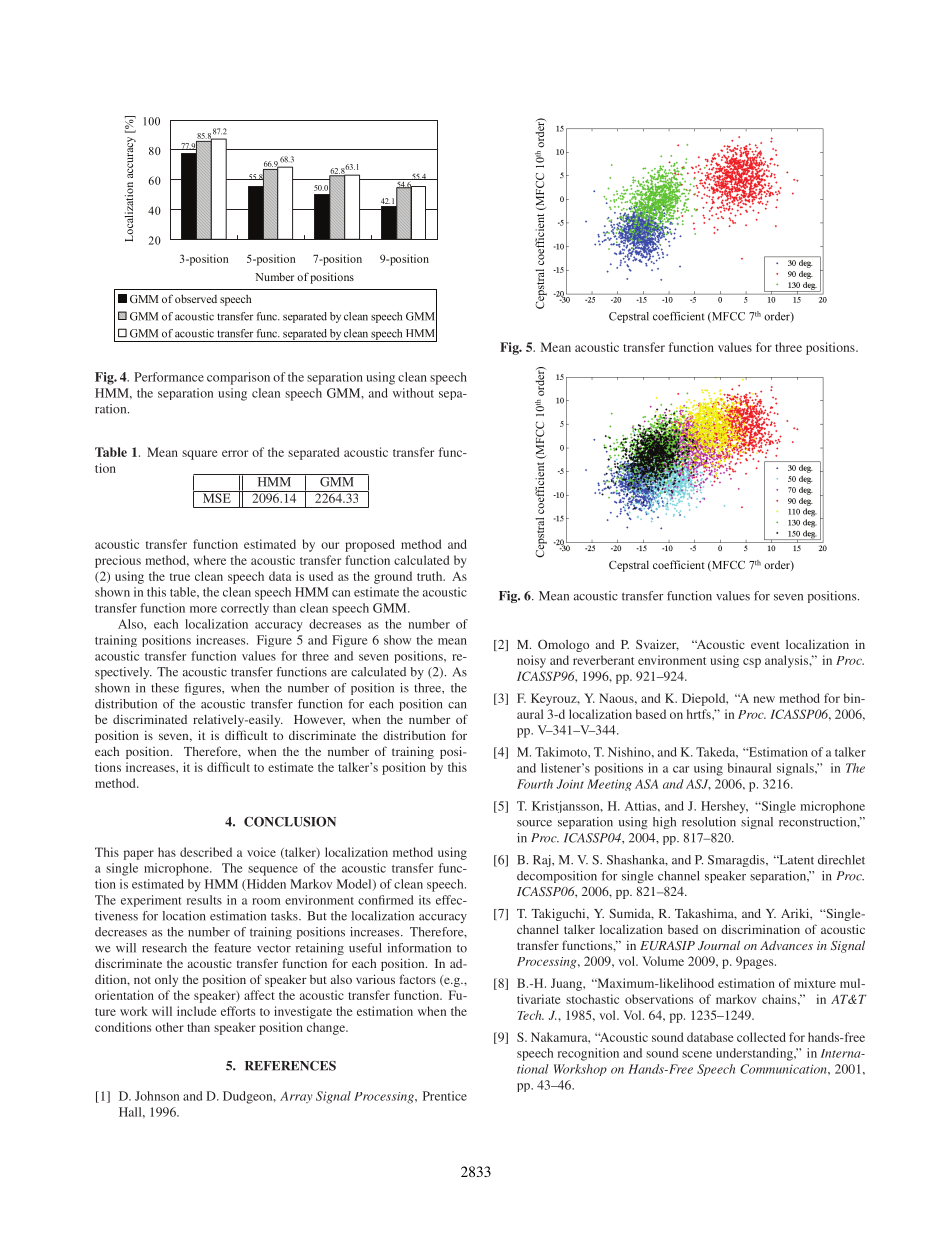 This document has width=952, height=1233. I want to click on observed, so click(196, 298).
